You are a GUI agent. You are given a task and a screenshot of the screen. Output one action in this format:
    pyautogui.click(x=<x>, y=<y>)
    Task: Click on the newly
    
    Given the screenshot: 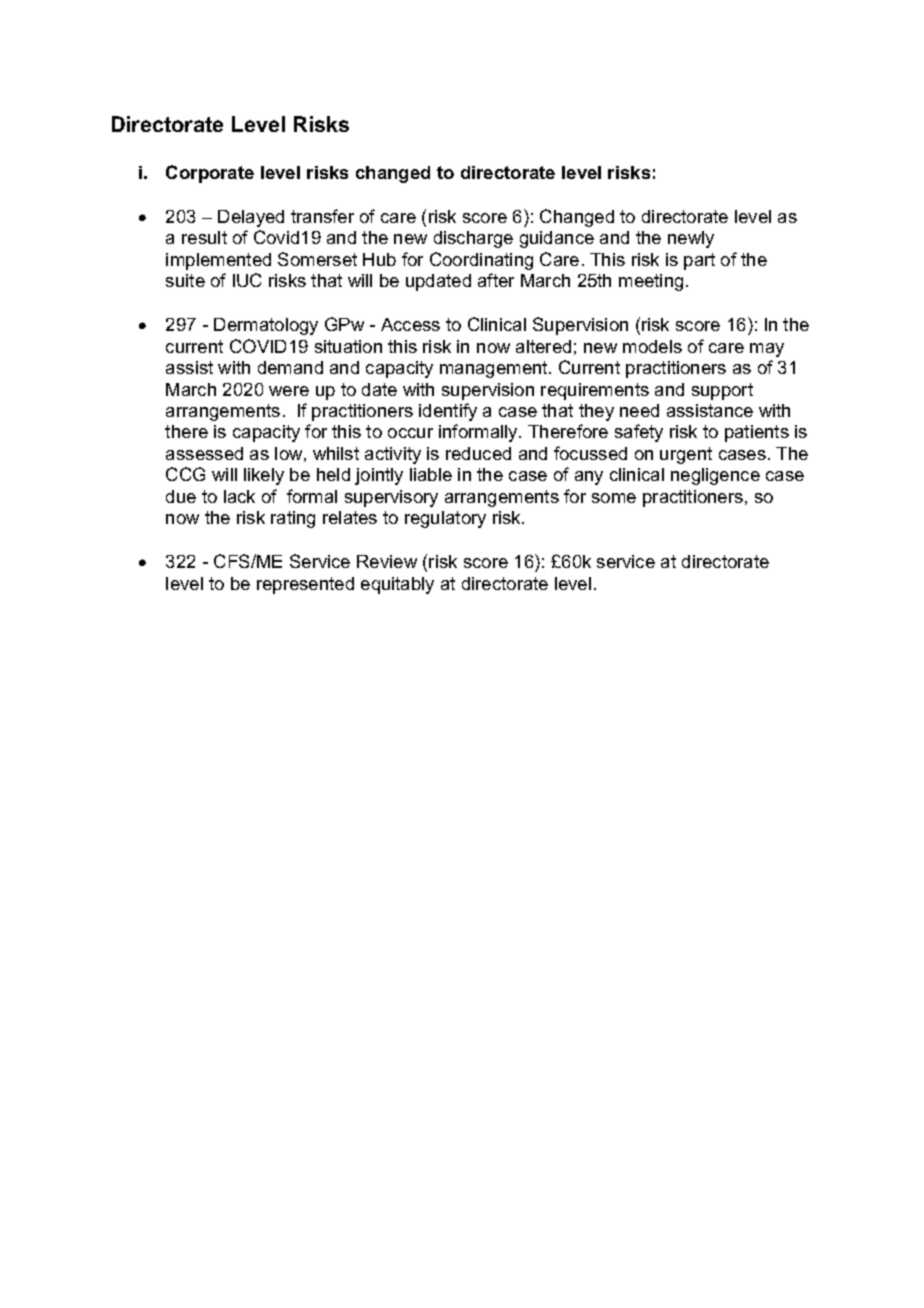 What is the action you would take?
    pyautogui.click(x=691, y=239)
